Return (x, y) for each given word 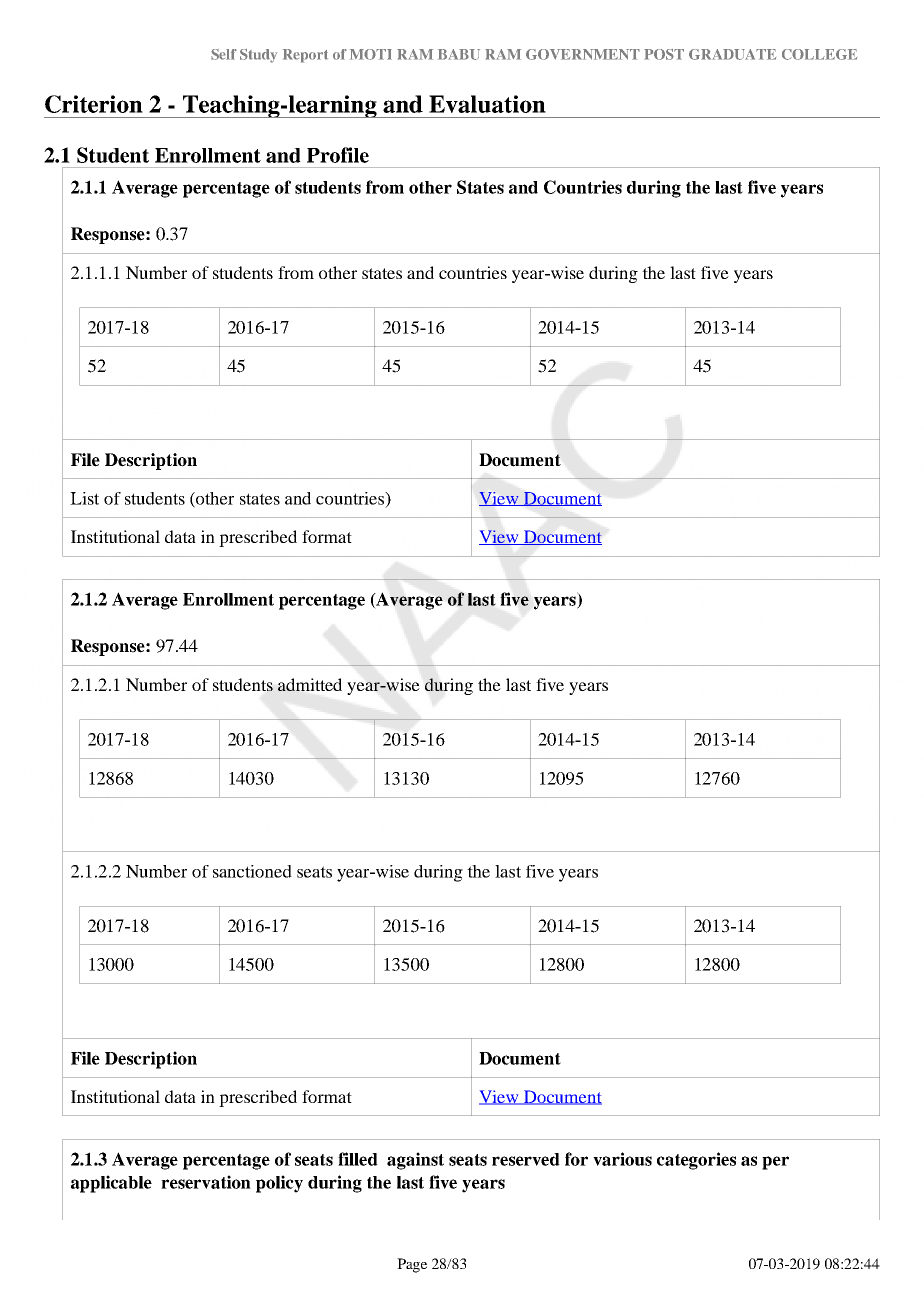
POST (664, 54)
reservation (206, 1182)
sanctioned (252, 871)
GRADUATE (732, 54)
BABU (459, 54)
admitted (310, 684)
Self (224, 54)
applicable (111, 1184)
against (415, 1161)
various (622, 1159)
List (84, 498)
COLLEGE (819, 54)
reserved (526, 1159)
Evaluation (487, 104)
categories (696, 1161)
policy (279, 1184)
